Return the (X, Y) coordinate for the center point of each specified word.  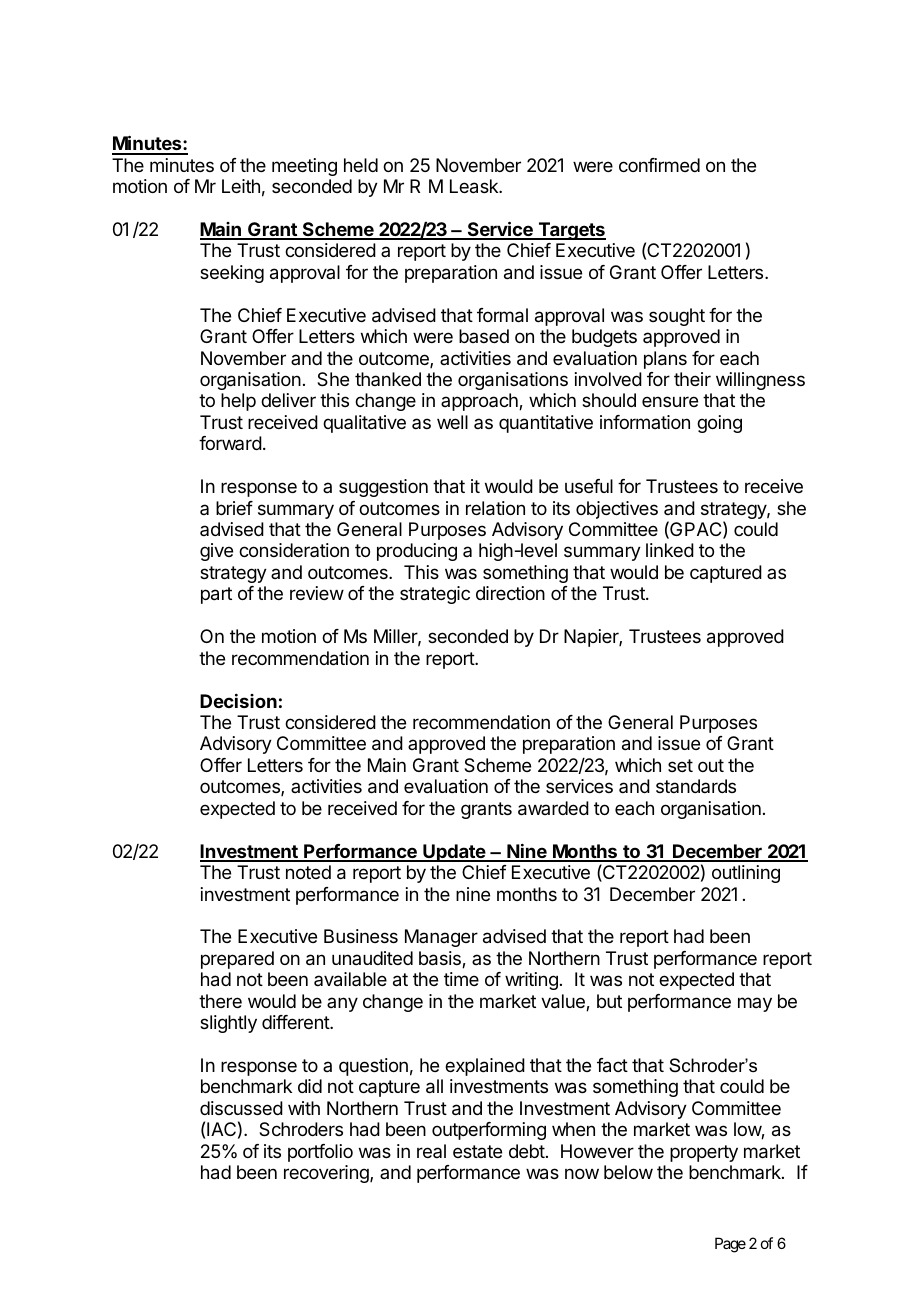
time (461, 979)
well (452, 422)
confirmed (659, 165)
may (755, 1004)
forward (230, 443)
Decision (238, 701)
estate (477, 1151)
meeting (304, 167)
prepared (237, 960)
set (680, 765)
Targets (571, 231)
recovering (327, 1174)
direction (510, 593)
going (719, 424)
